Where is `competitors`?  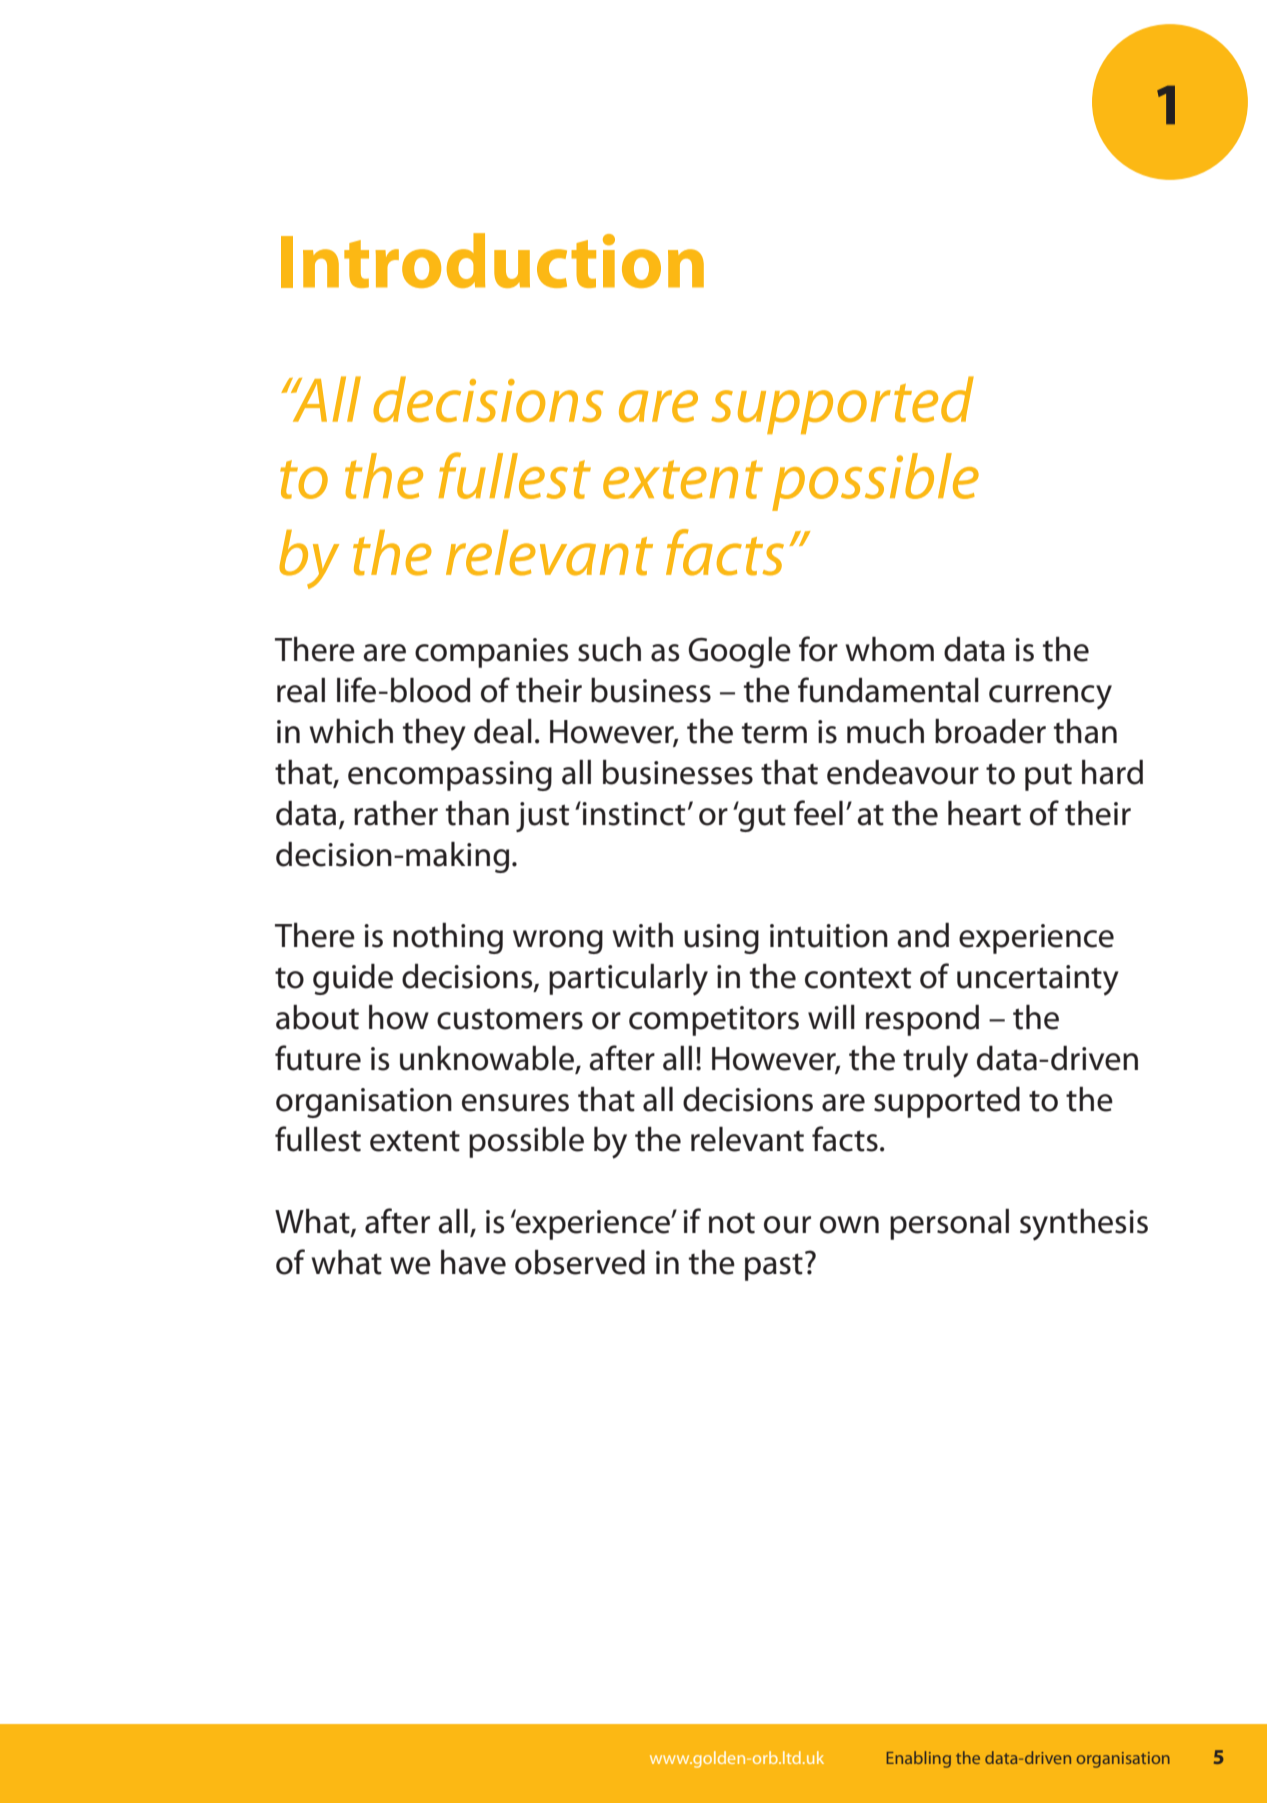 competitors is located at coordinates (714, 1021).
